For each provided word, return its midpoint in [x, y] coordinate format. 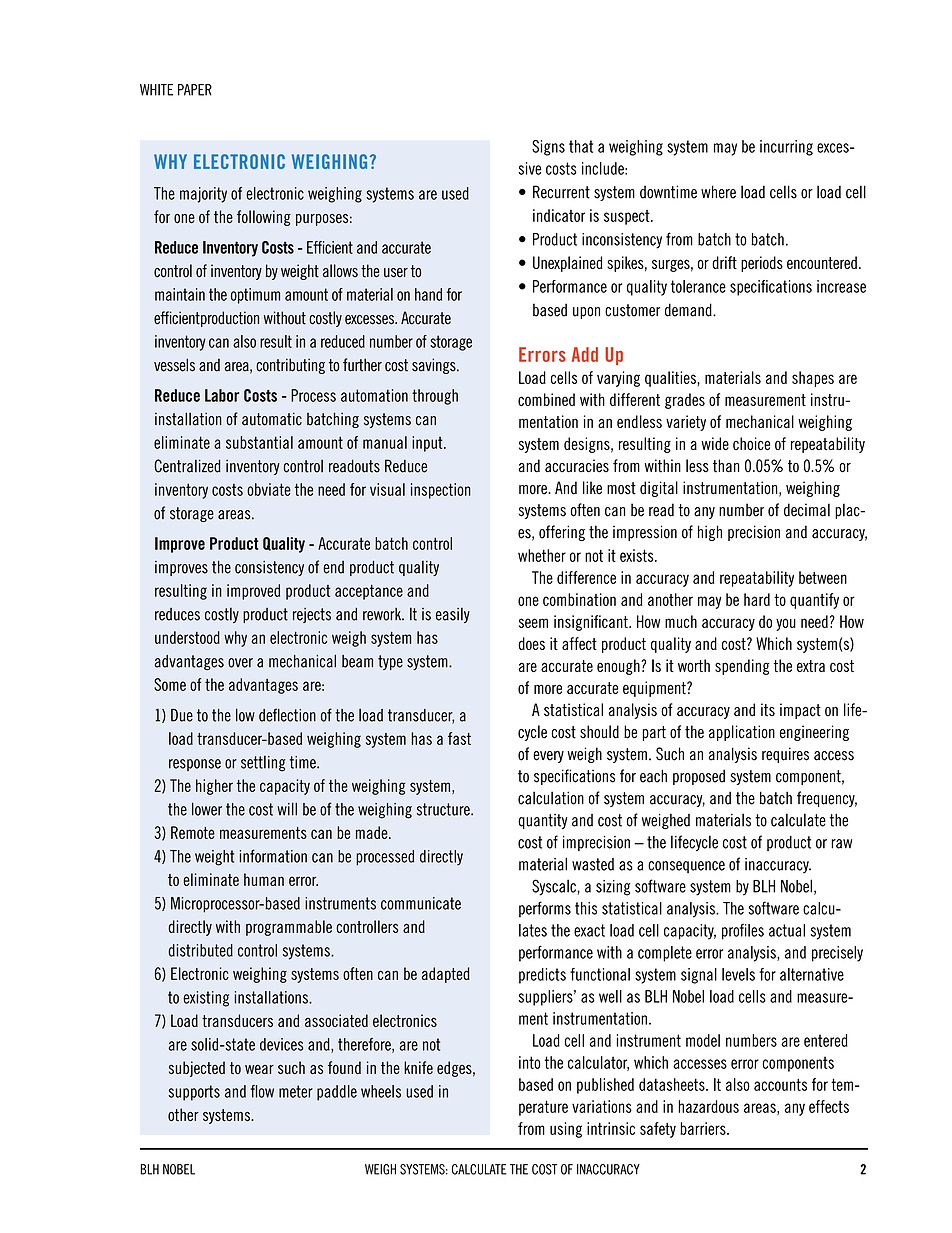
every [548, 757]
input [428, 444]
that [581, 146]
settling [263, 763]
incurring [786, 148]
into [530, 1062]
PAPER [195, 90]
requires [785, 755]
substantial [259, 442]
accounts [780, 1084]
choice [752, 443]
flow [262, 1091]
